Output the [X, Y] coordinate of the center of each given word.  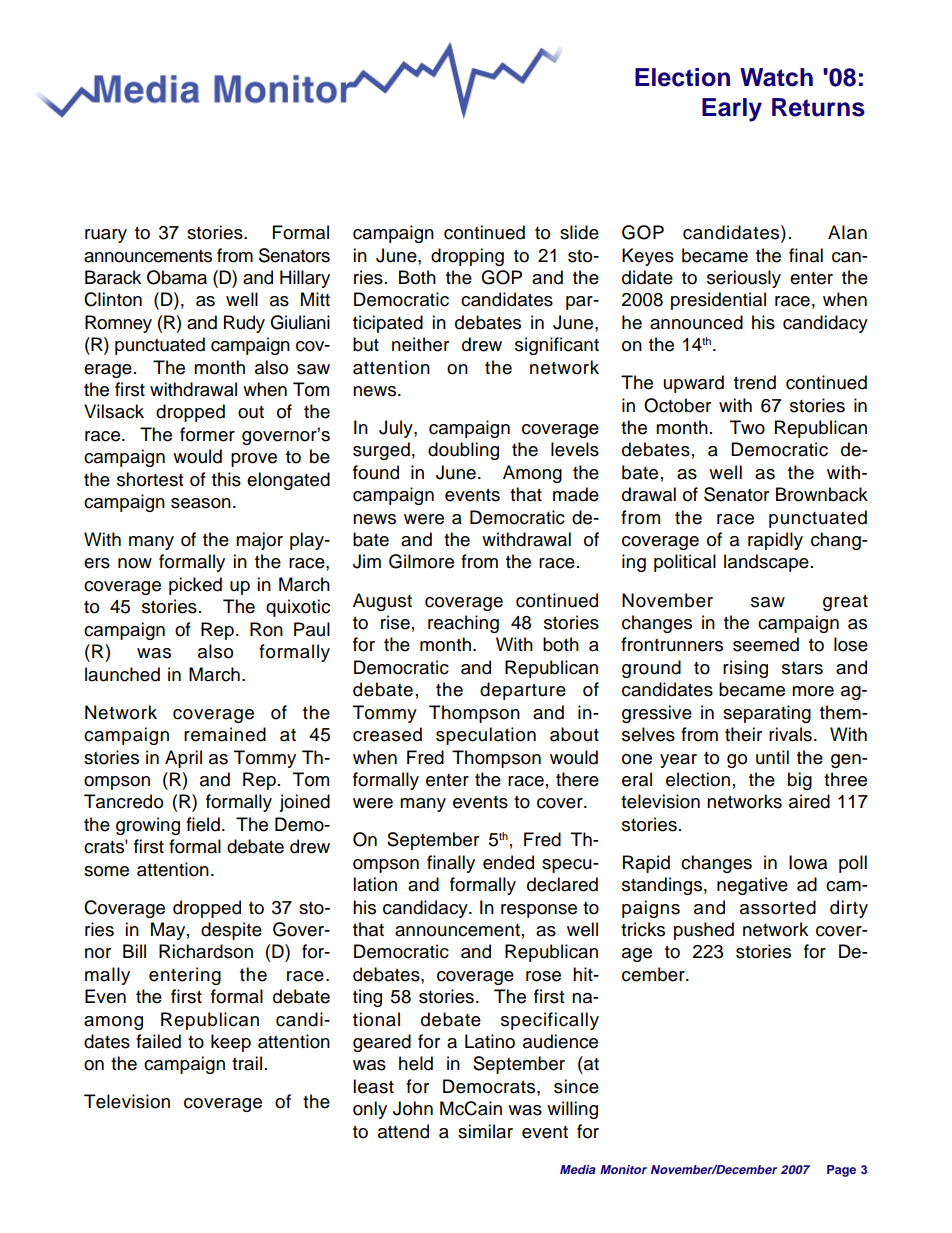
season [201, 503]
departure [523, 691]
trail [247, 1063]
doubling [463, 451]
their [743, 734]
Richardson [206, 951]
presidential [718, 301]
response [539, 911]
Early [732, 110]
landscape [766, 563]
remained [225, 734]
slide [579, 232]
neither [420, 344]
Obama [177, 277]
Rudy [244, 324]
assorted [778, 907]
